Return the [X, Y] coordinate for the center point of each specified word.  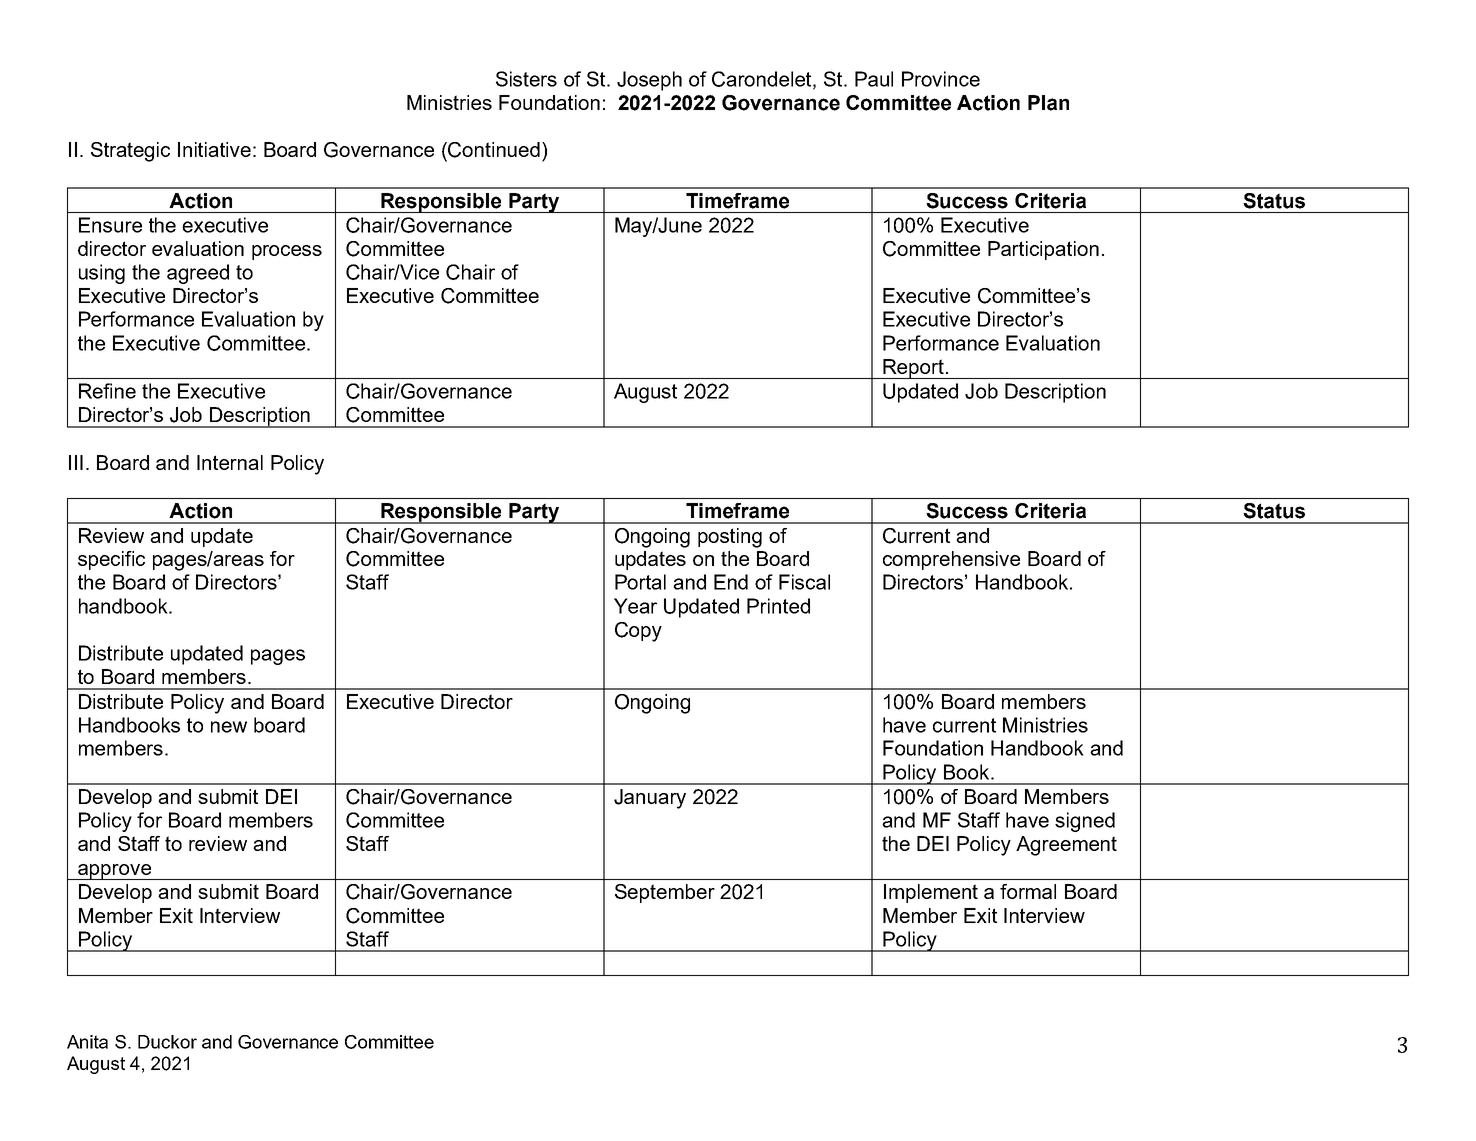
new [229, 727]
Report [913, 369]
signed [1085, 822]
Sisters [526, 79]
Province [941, 79]
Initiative [214, 149]
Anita [87, 1042]
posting [730, 538]
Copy [638, 632]
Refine [107, 391]
